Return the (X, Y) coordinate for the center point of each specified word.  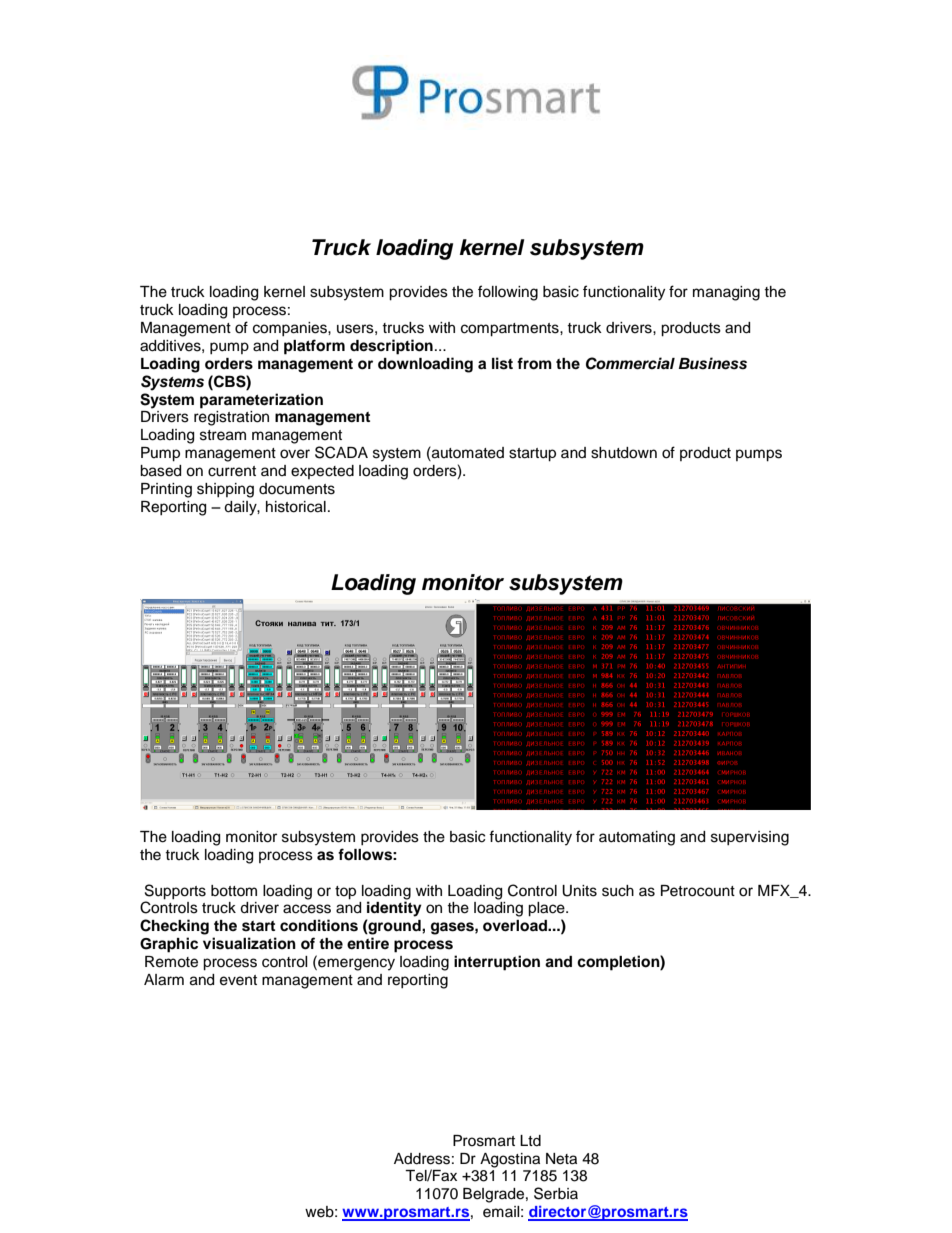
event (238, 980)
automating (637, 838)
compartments (511, 330)
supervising (750, 838)
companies (291, 329)
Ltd (530, 1141)
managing (726, 293)
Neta (561, 1159)
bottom (234, 891)
